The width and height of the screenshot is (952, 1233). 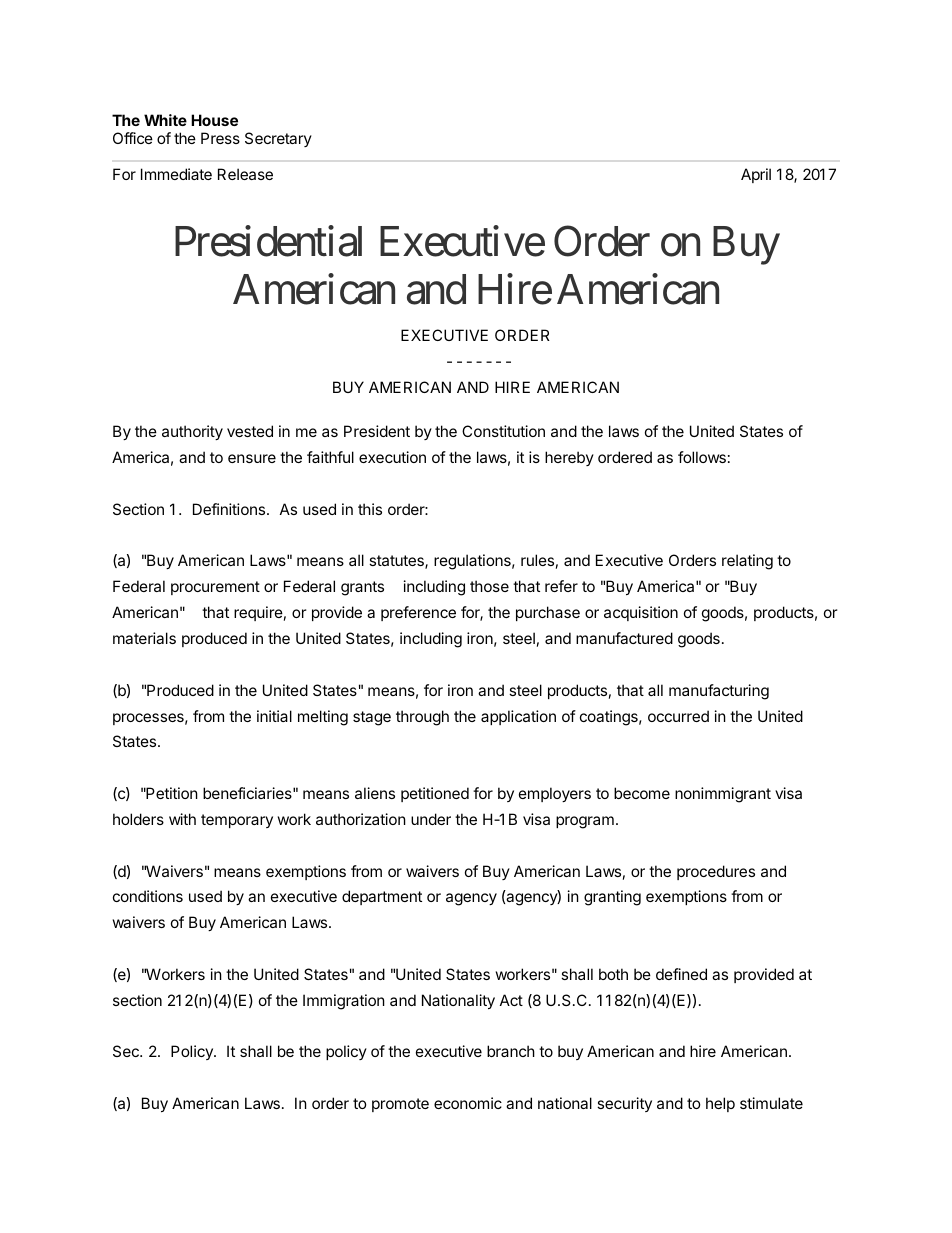 I want to click on through, so click(x=422, y=718).
